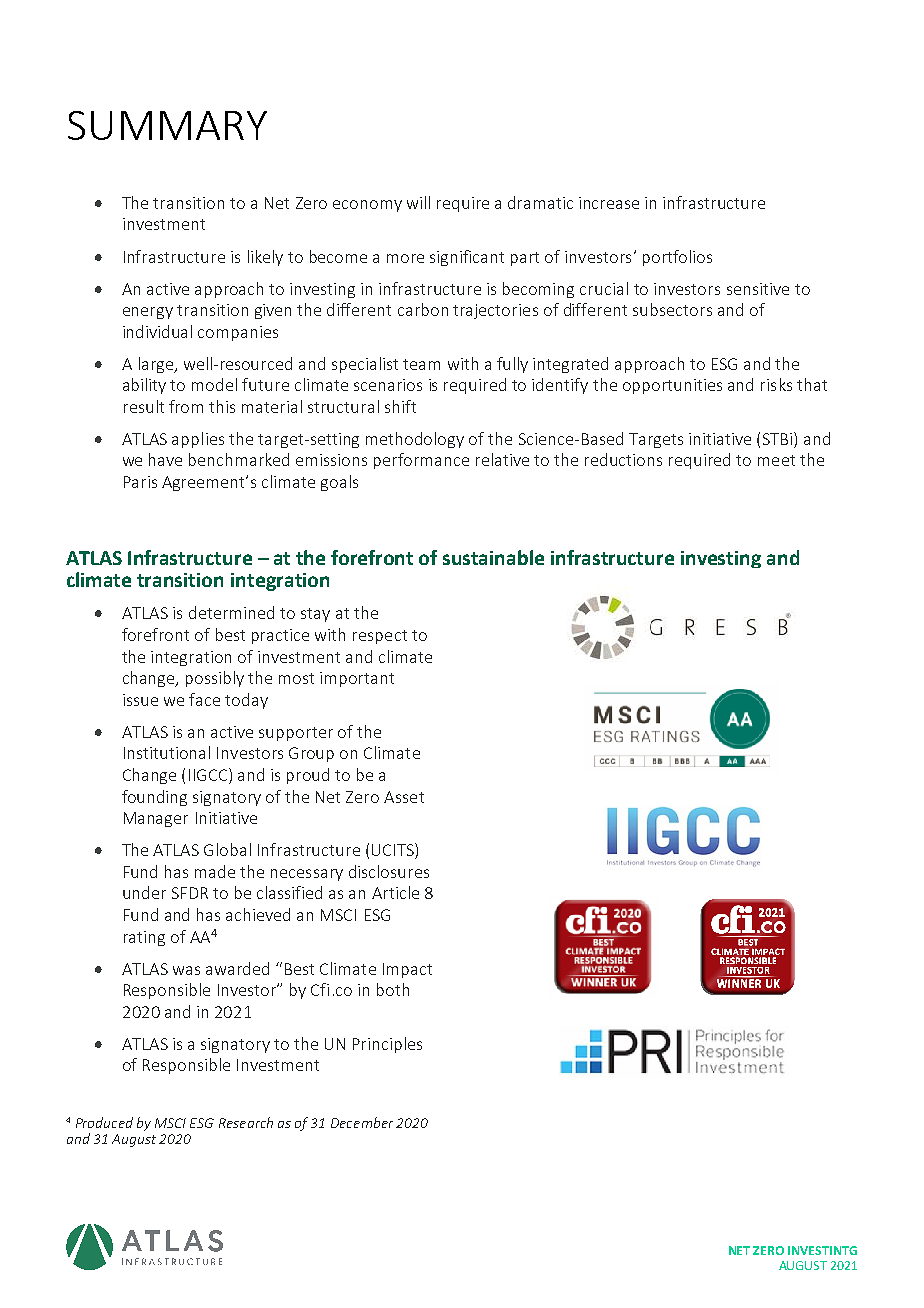 This screenshot has width=924, height=1308. What do you see at coordinates (776, 384) in the screenshot?
I see `risks` at bounding box center [776, 384].
